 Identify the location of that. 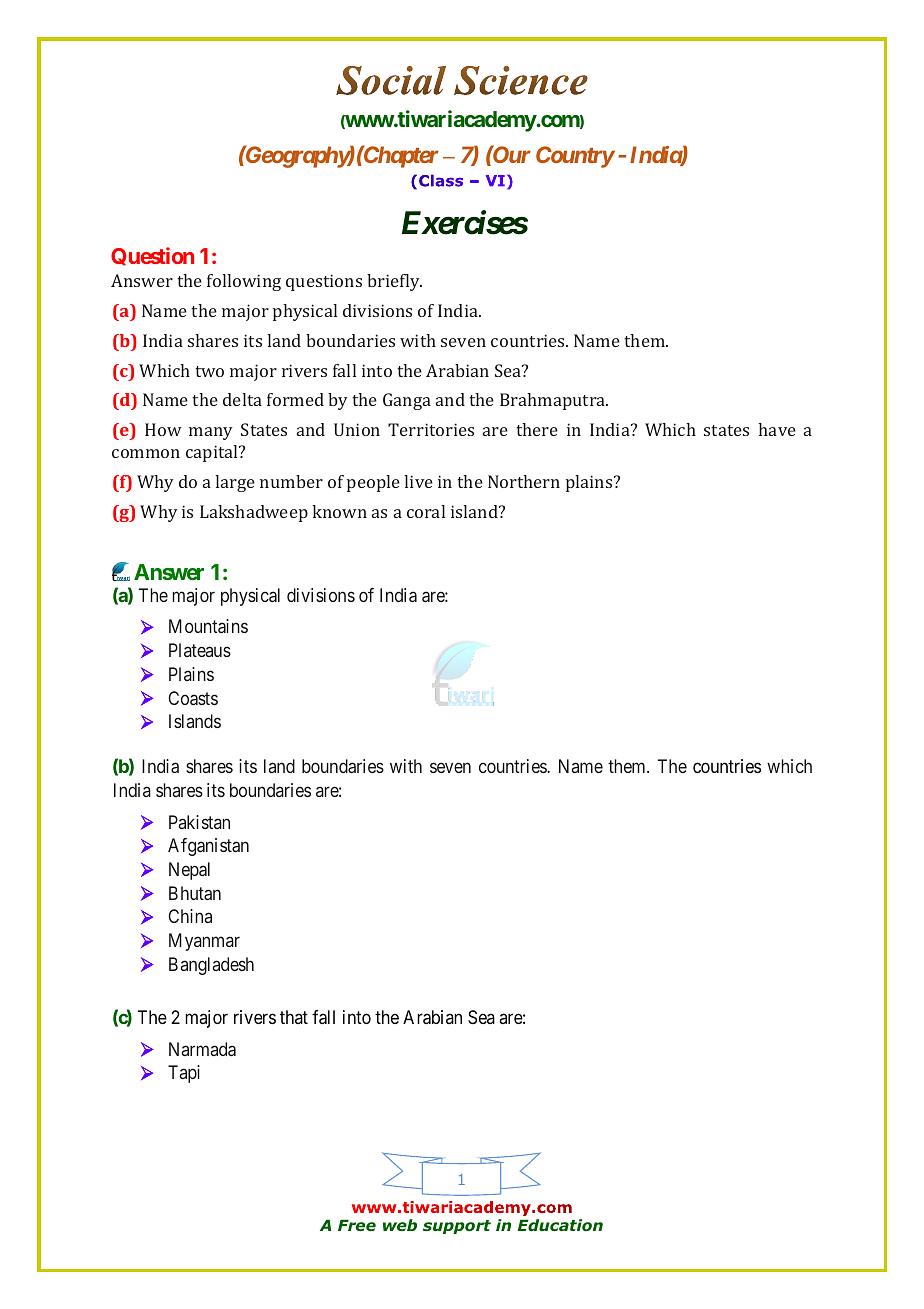
(294, 1017).
